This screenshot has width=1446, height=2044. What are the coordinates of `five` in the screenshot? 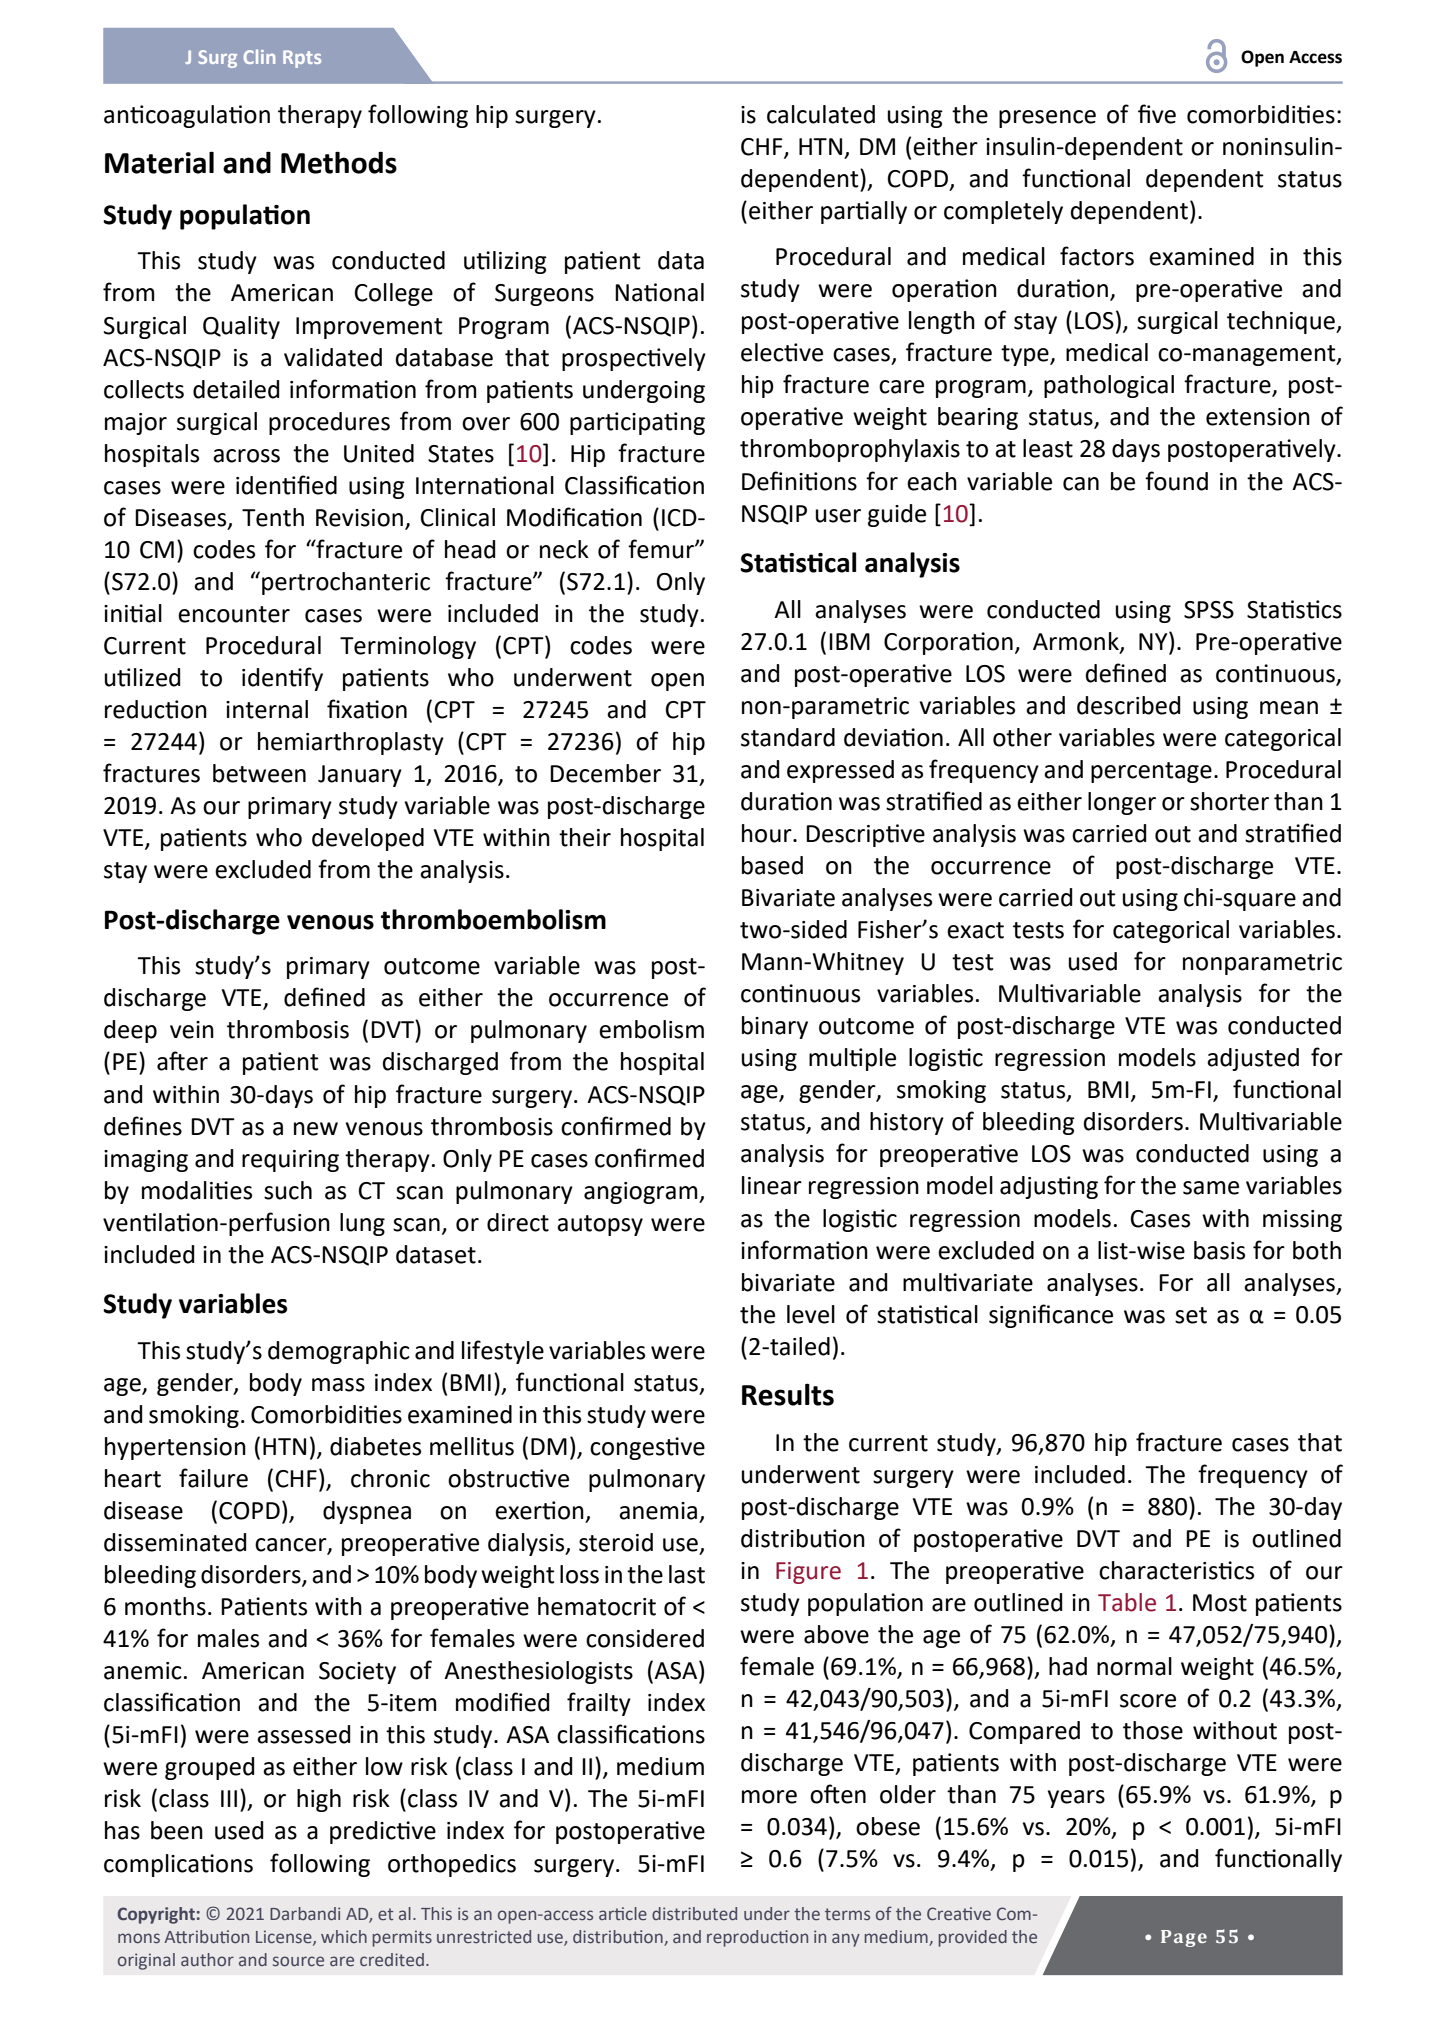 It's located at (1157, 114).
